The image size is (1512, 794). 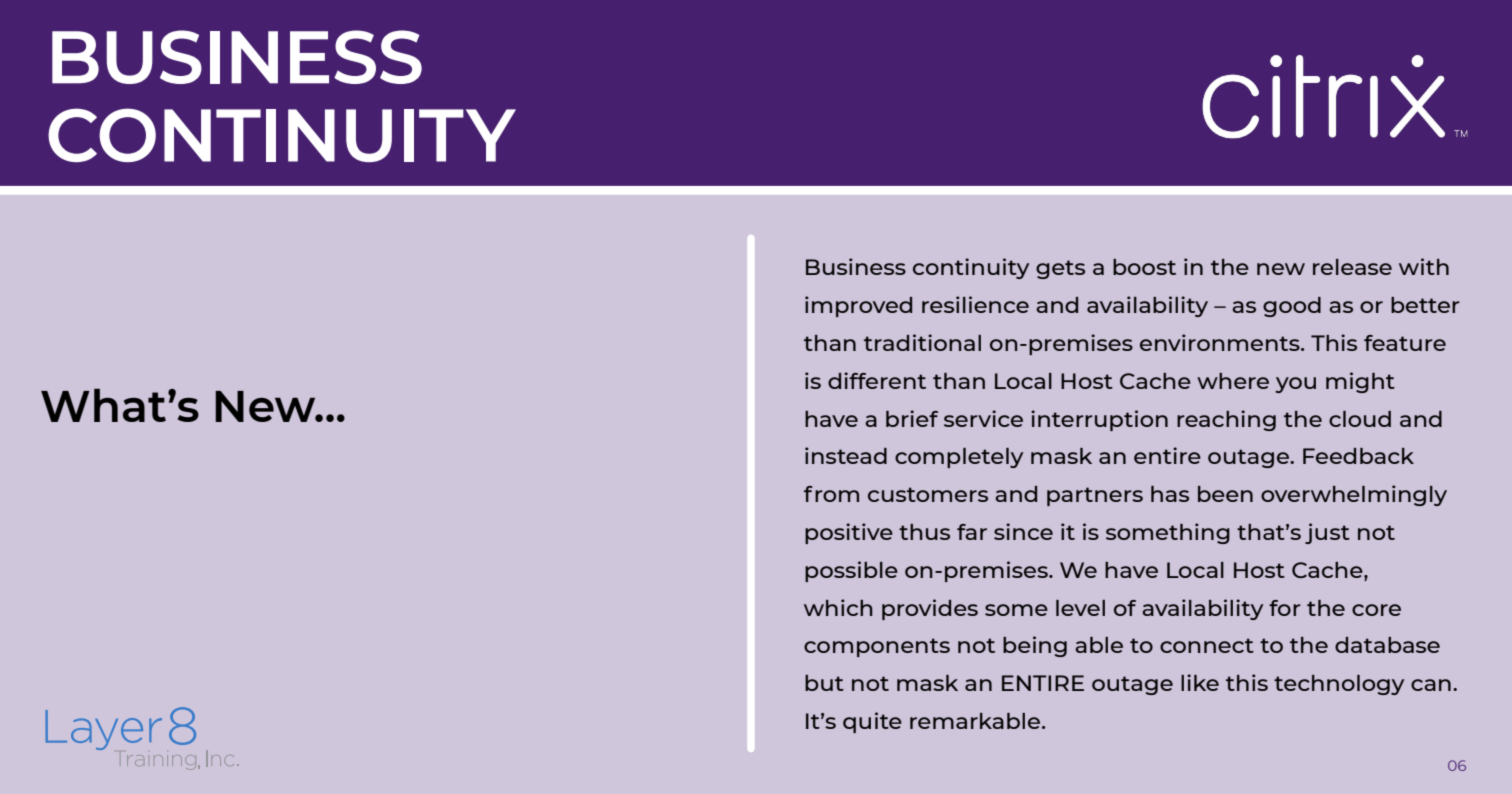 I want to click on different, so click(x=877, y=380).
